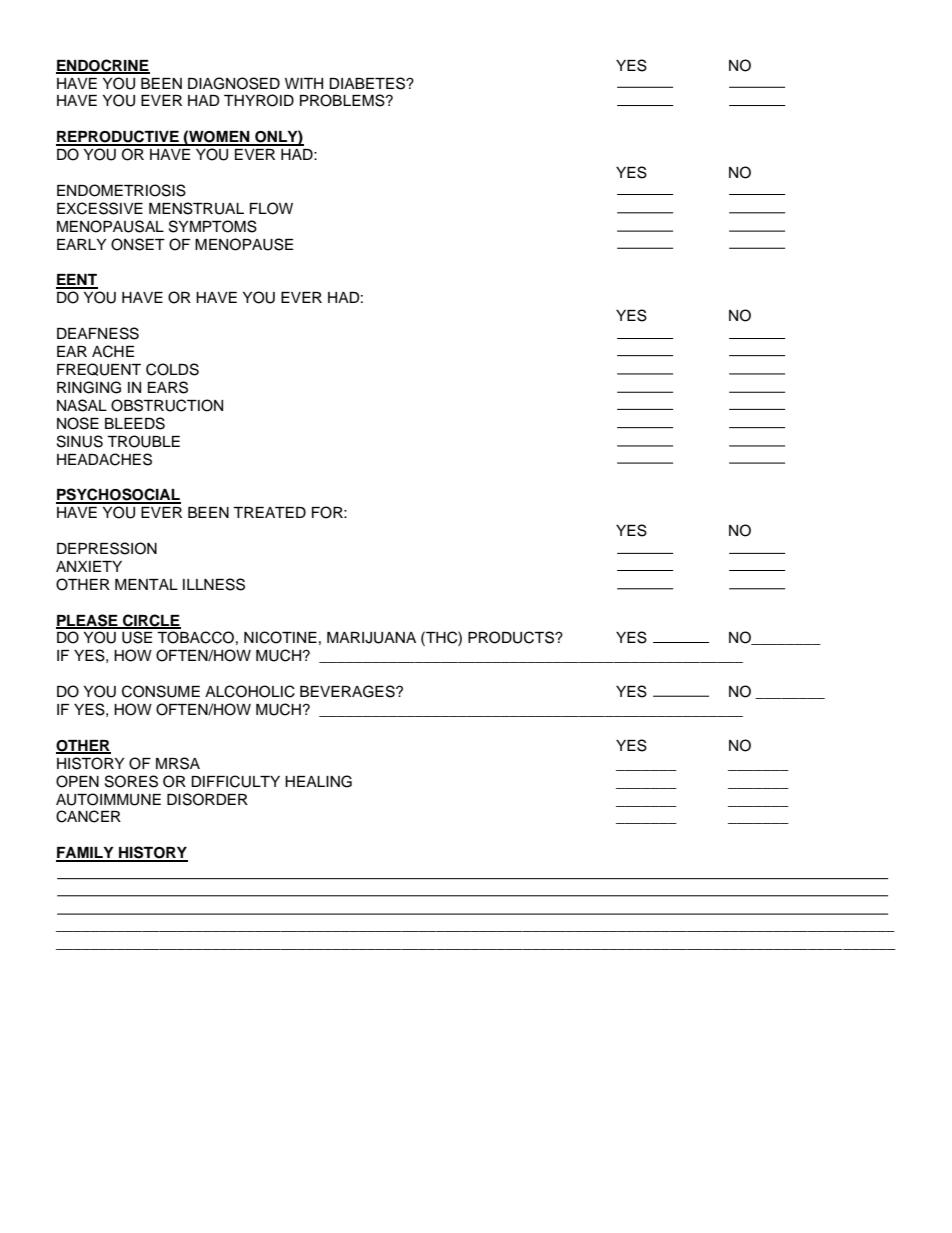  I want to click on HEALING, so click(318, 781).
